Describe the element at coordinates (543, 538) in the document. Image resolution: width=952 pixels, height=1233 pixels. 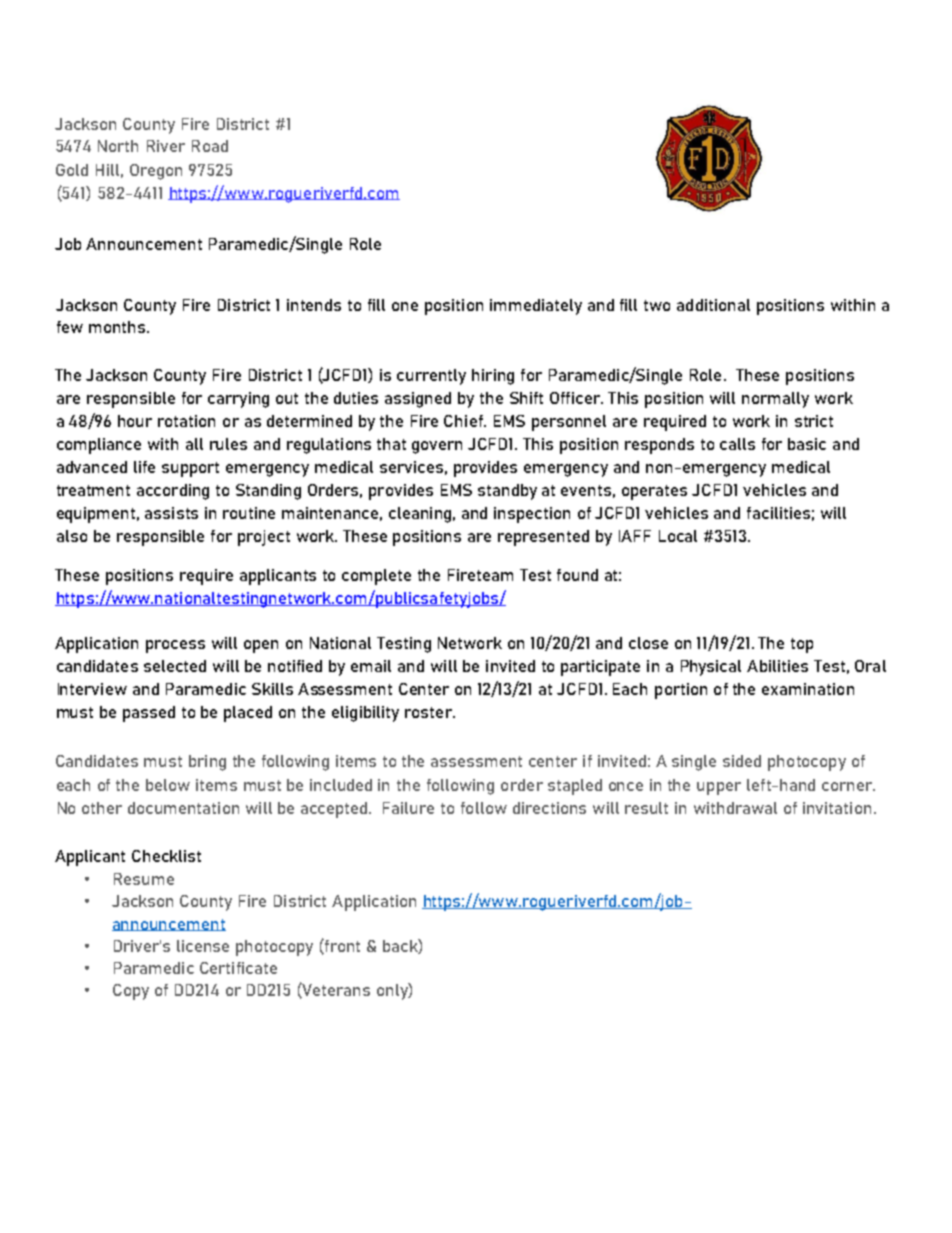
I see `represented` at that location.
